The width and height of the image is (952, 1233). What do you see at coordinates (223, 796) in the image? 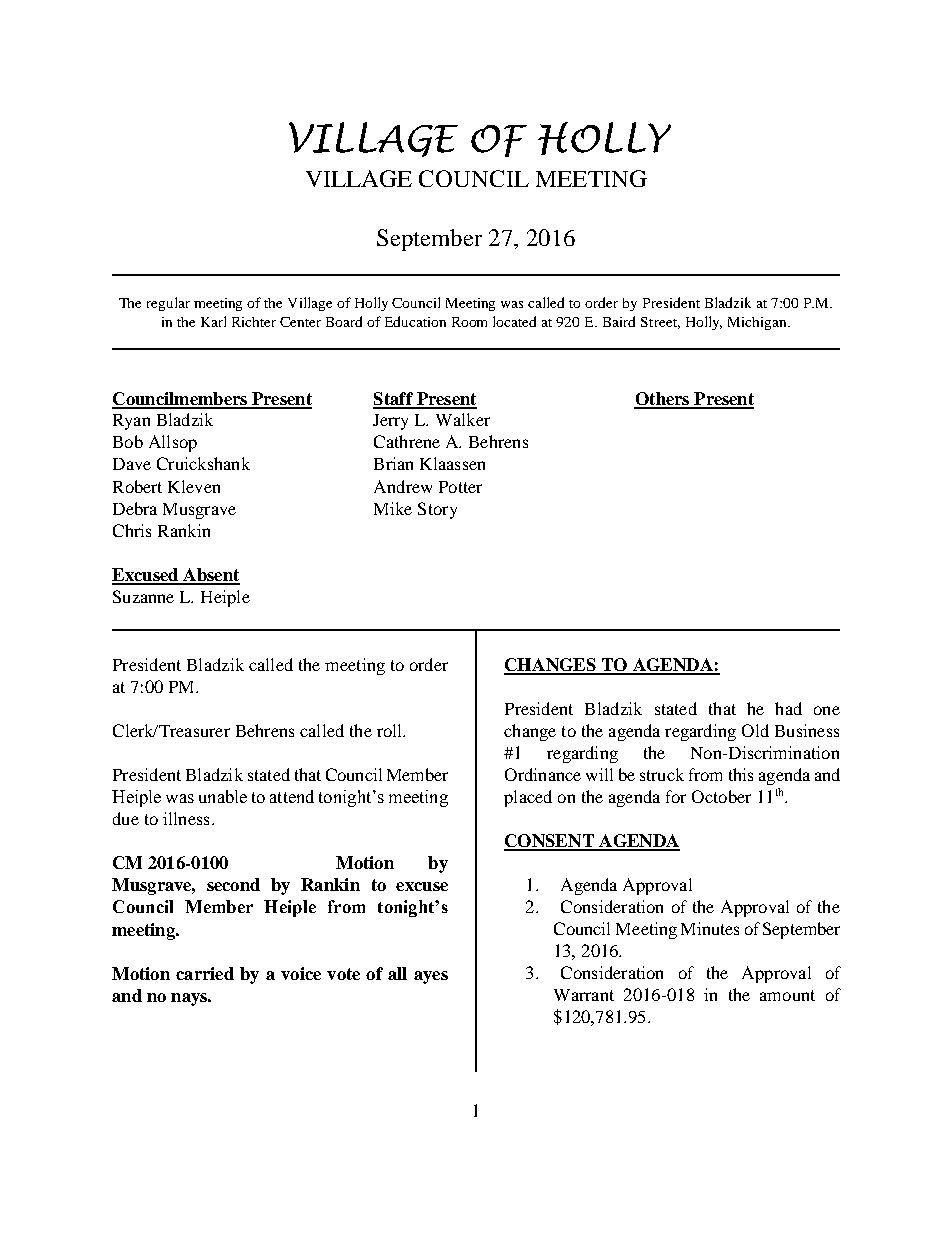
I see `unable` at bounding box center [223, 796].
